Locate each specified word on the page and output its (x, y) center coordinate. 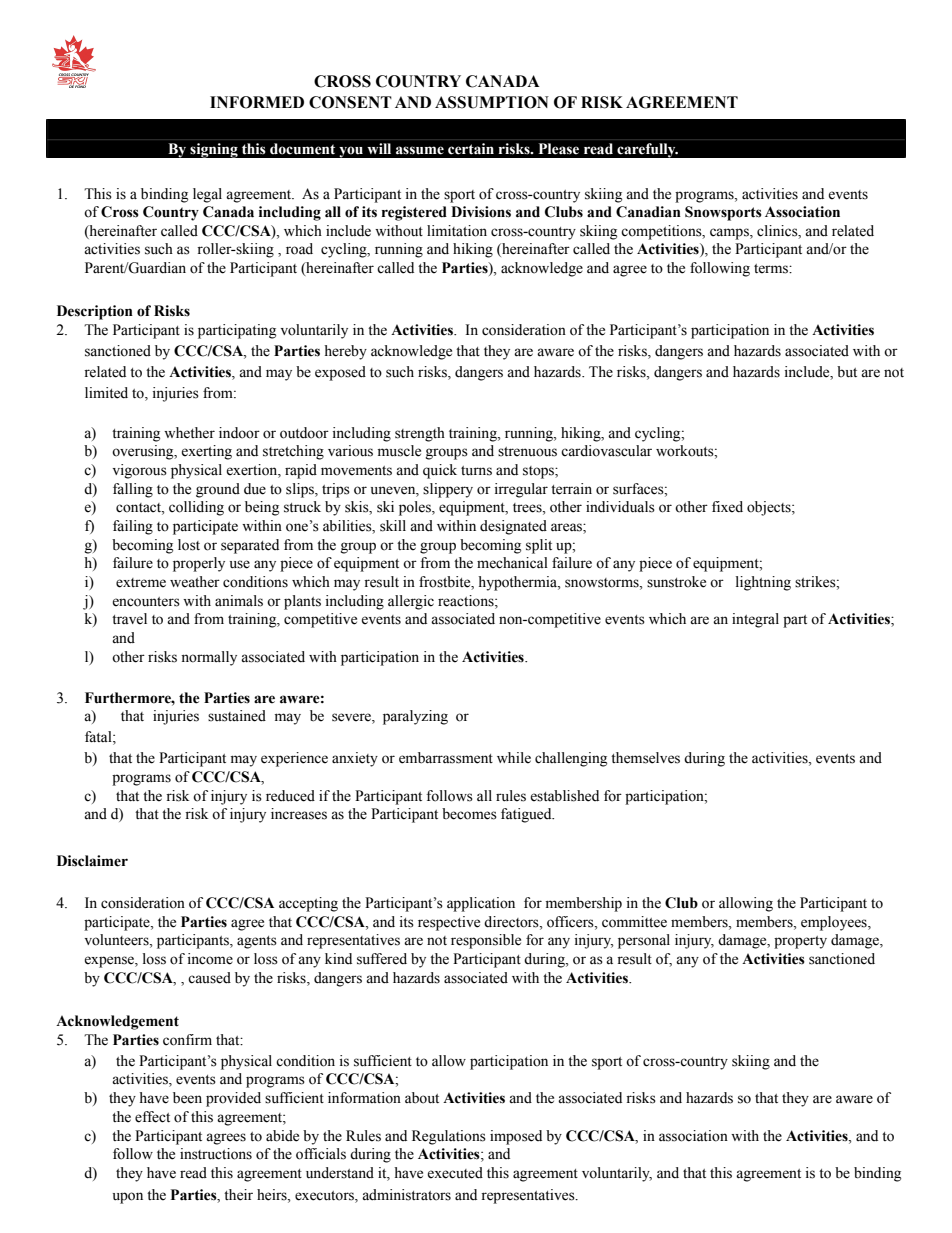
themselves (645, 758)
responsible (486, 941)
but (847, 372)
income (210, 959)
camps (730, 234)
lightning (763, 583)
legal (207, 195)
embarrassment (446, 758)
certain (471, 148)
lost (189, 545)
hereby (345, 352)
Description (95, 312)
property (800, 942)
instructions (216, 1154)
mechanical (512, 563)
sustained (237, 716)
